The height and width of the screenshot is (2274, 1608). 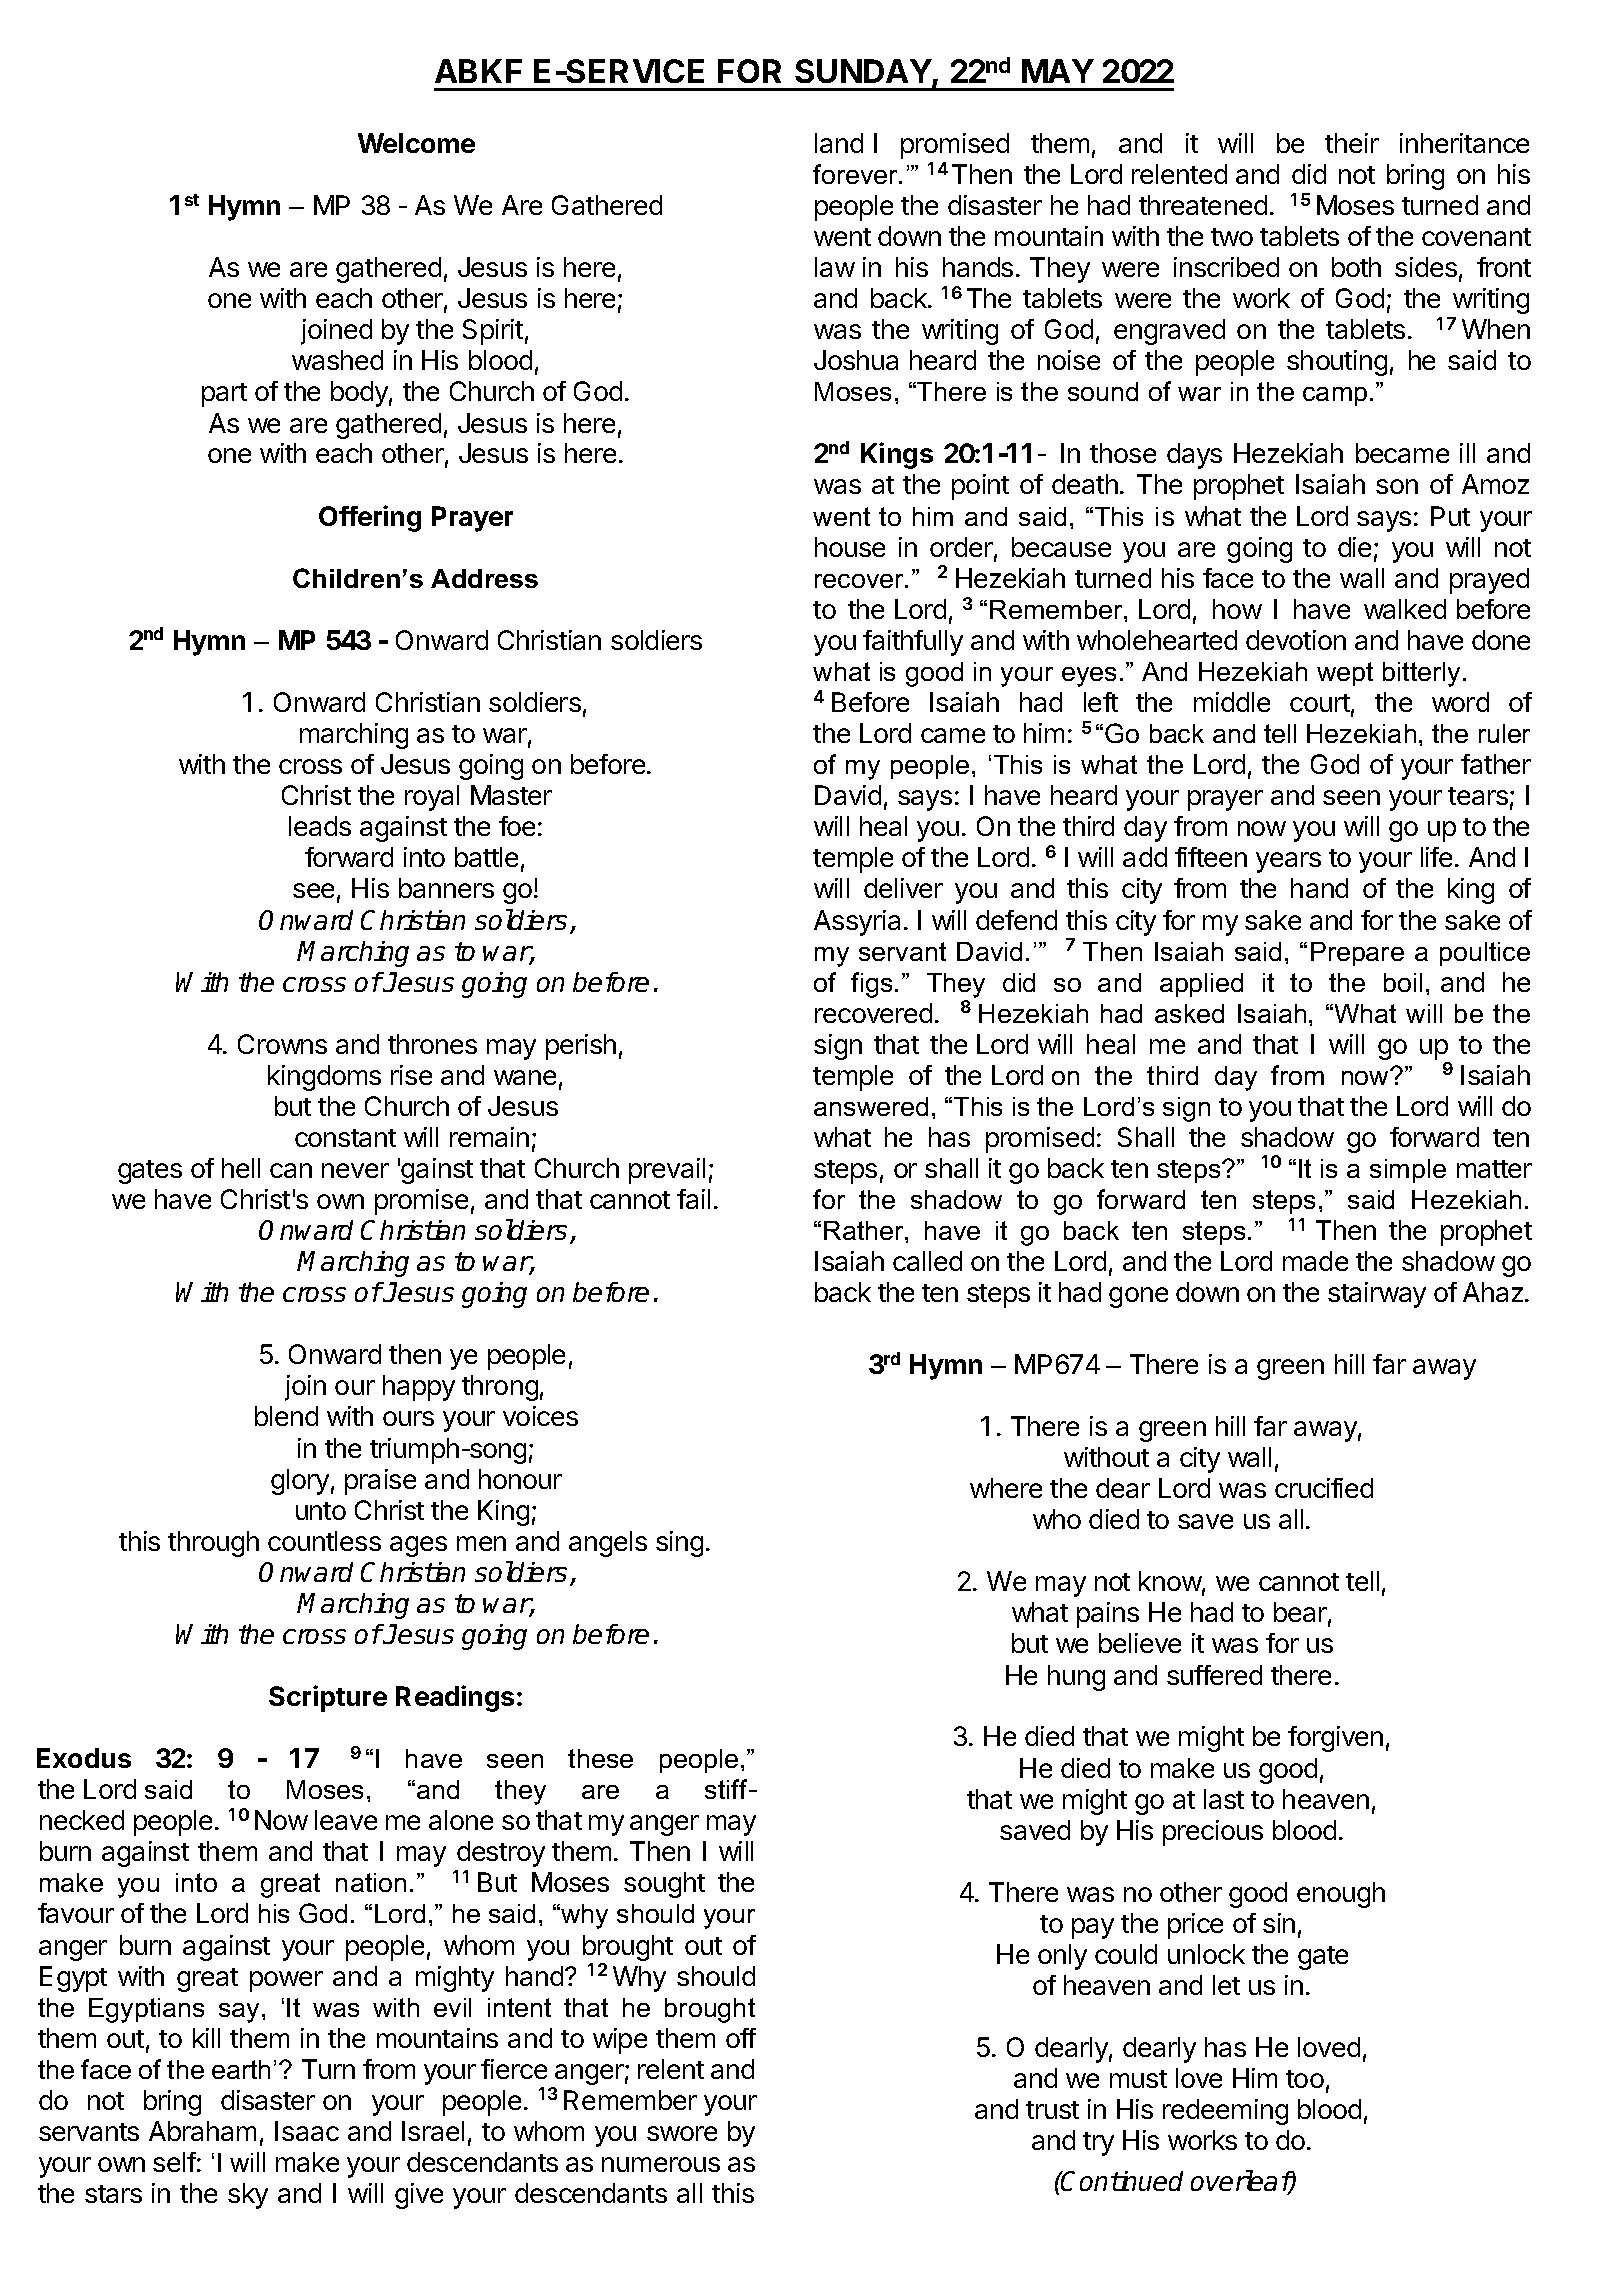 I want to click on Welcome, so click(x=416, y=143).
